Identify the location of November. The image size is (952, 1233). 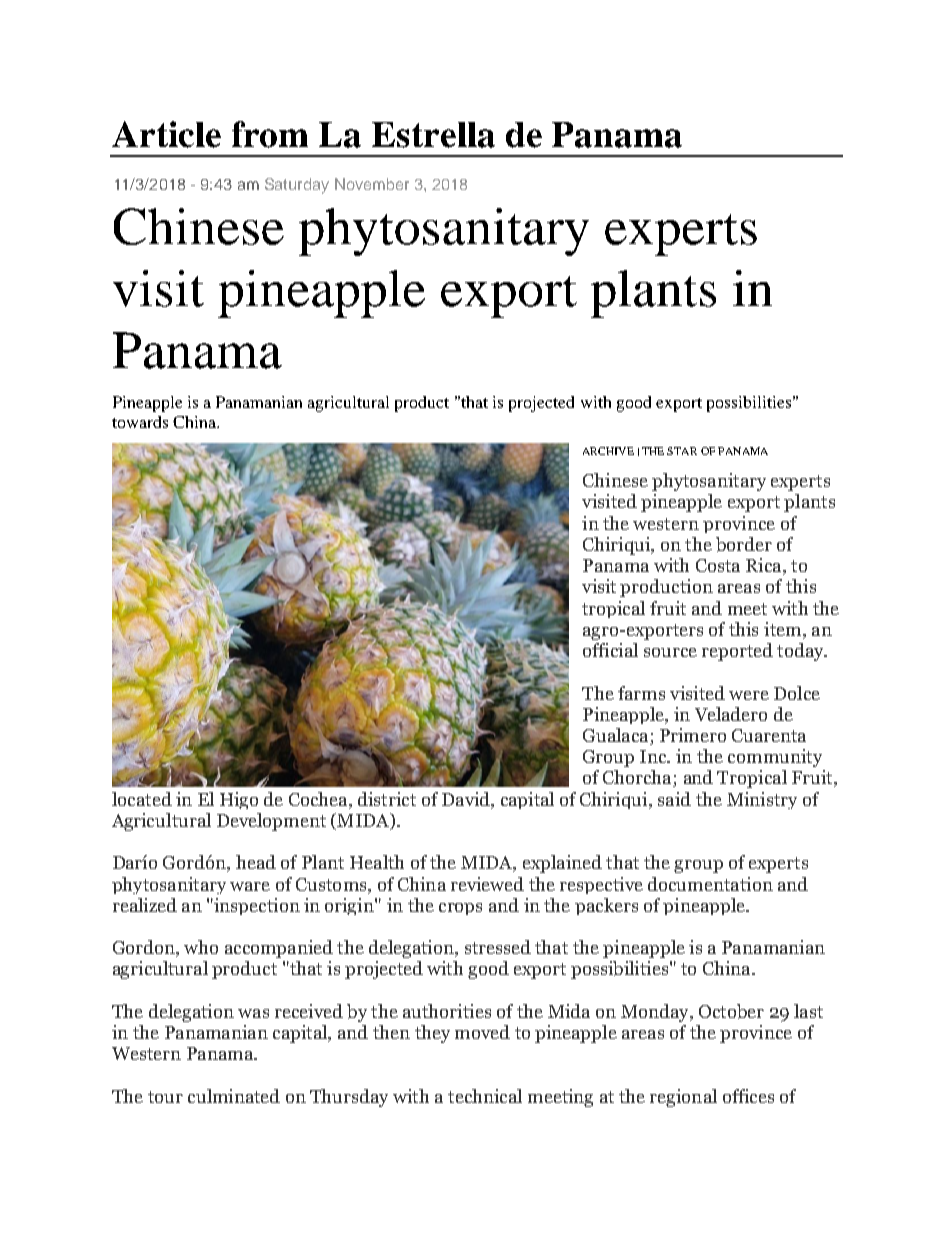
(372, 184).
